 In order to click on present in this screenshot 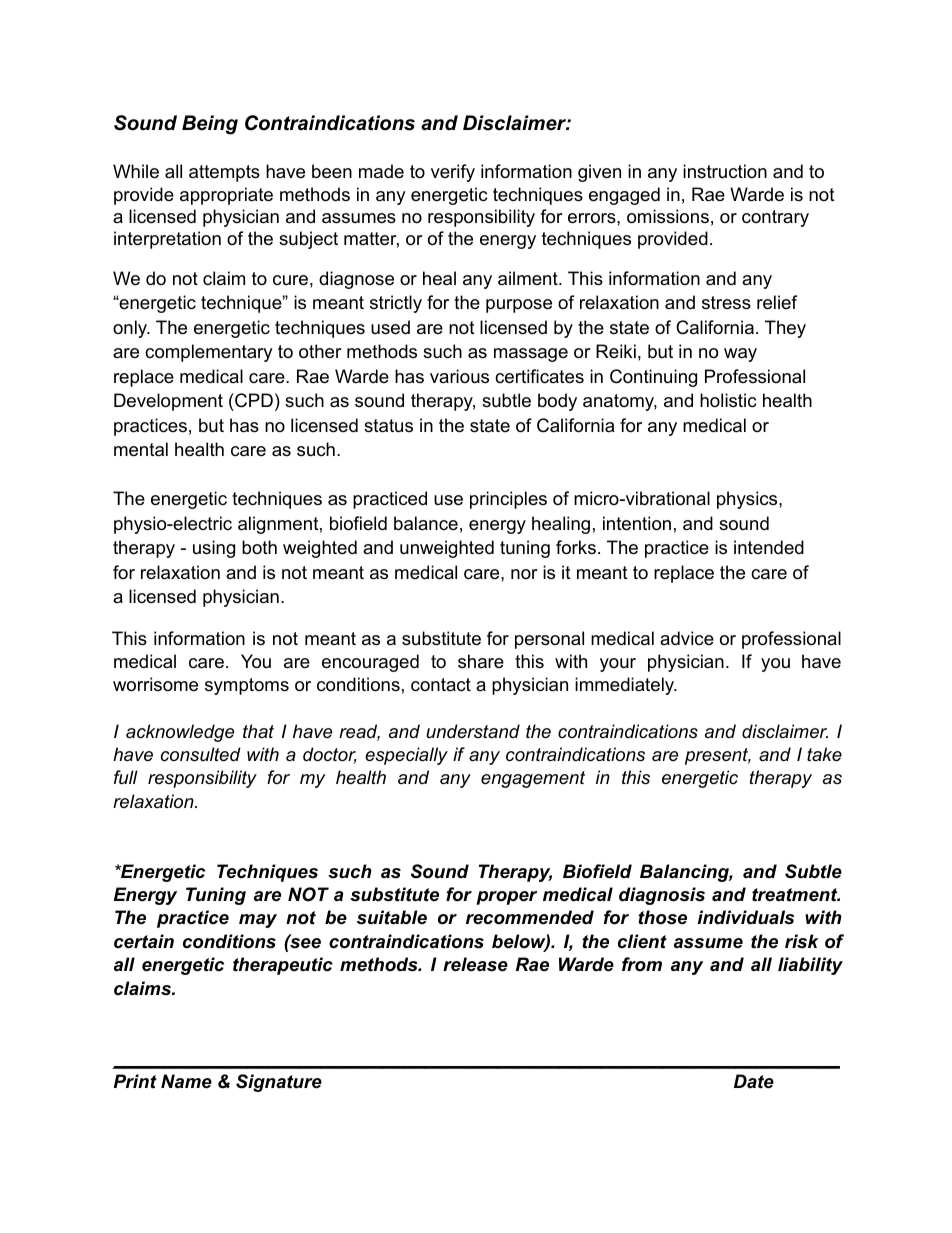, I will do `click(718, 756)`.
